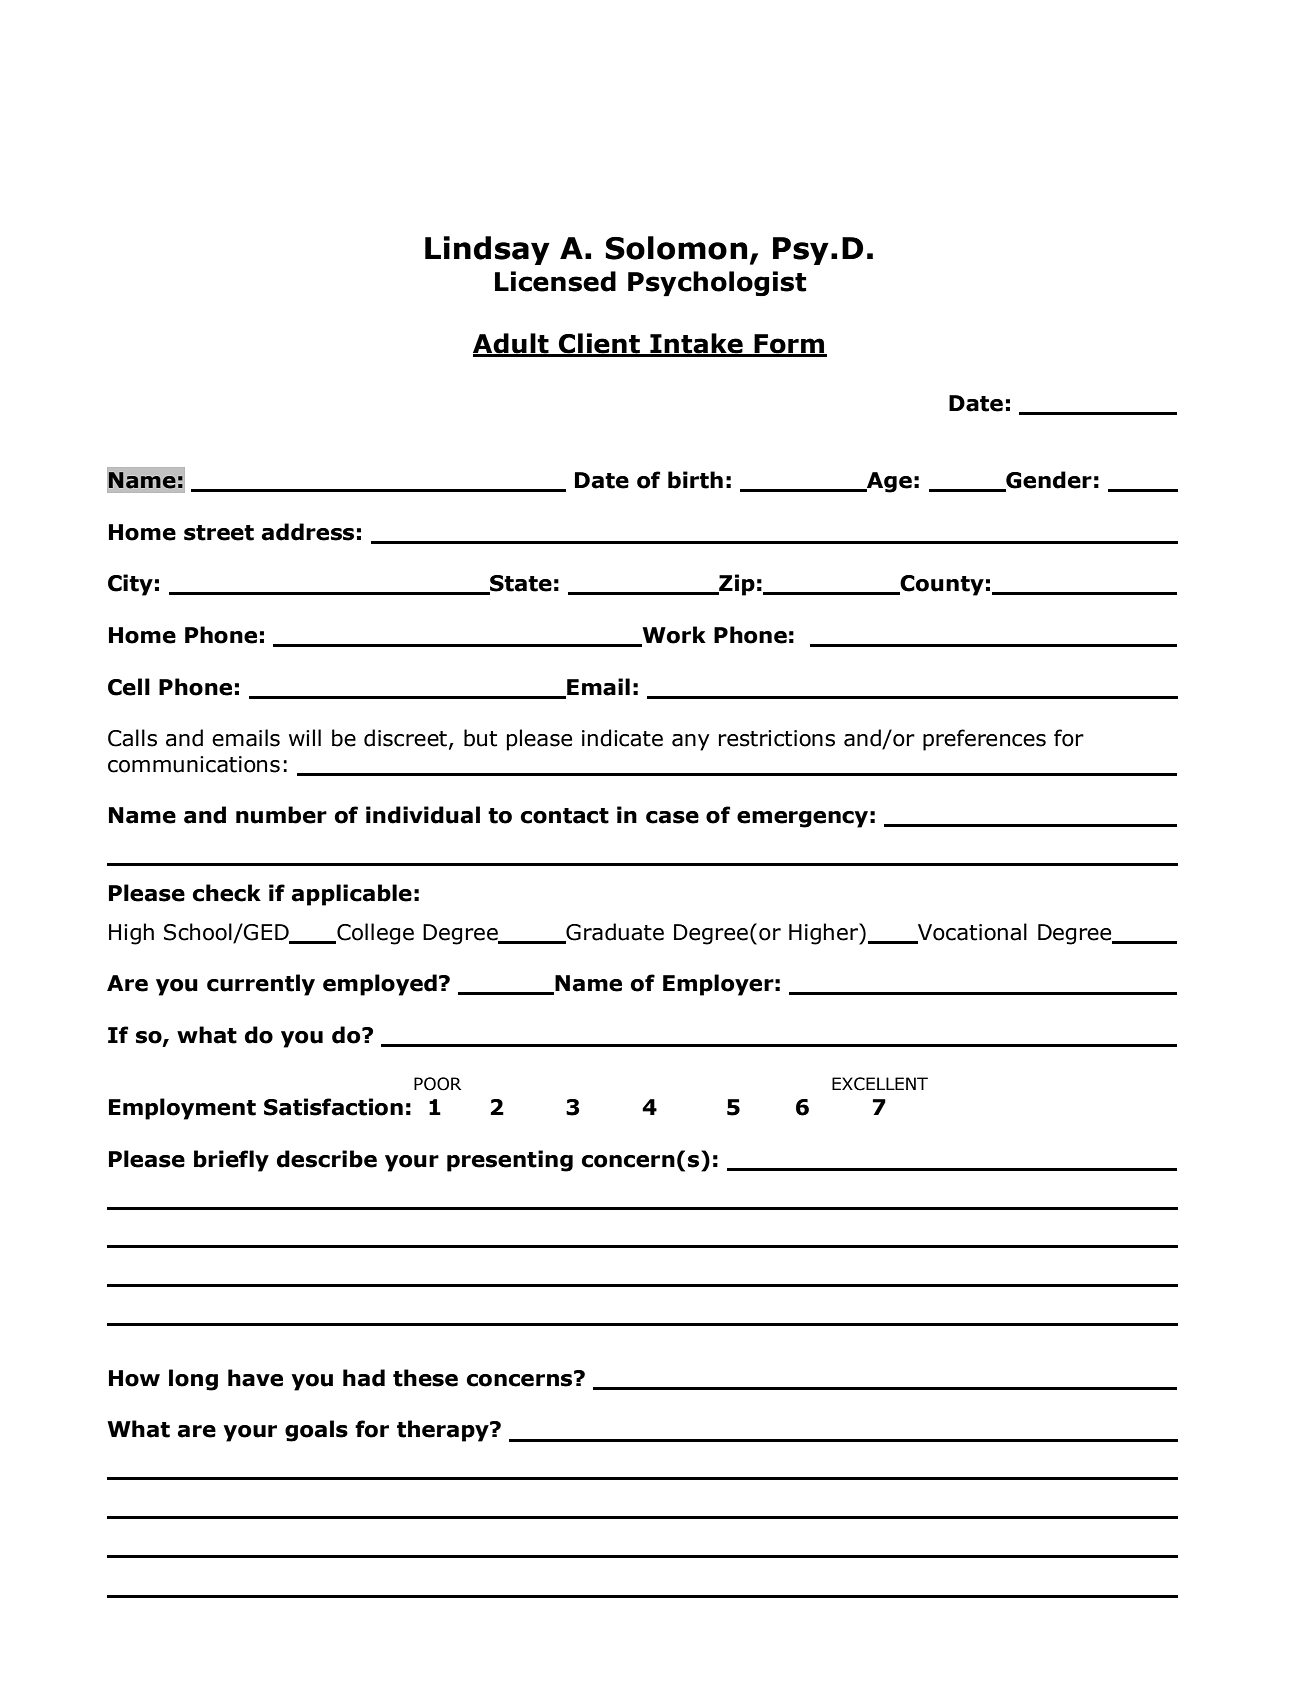 This screenshot has height=1681, width=1299. What do you see at coordinates (717, 284) in the screenshot?
I see `Psychologist` at bounding box center [717, 284].
